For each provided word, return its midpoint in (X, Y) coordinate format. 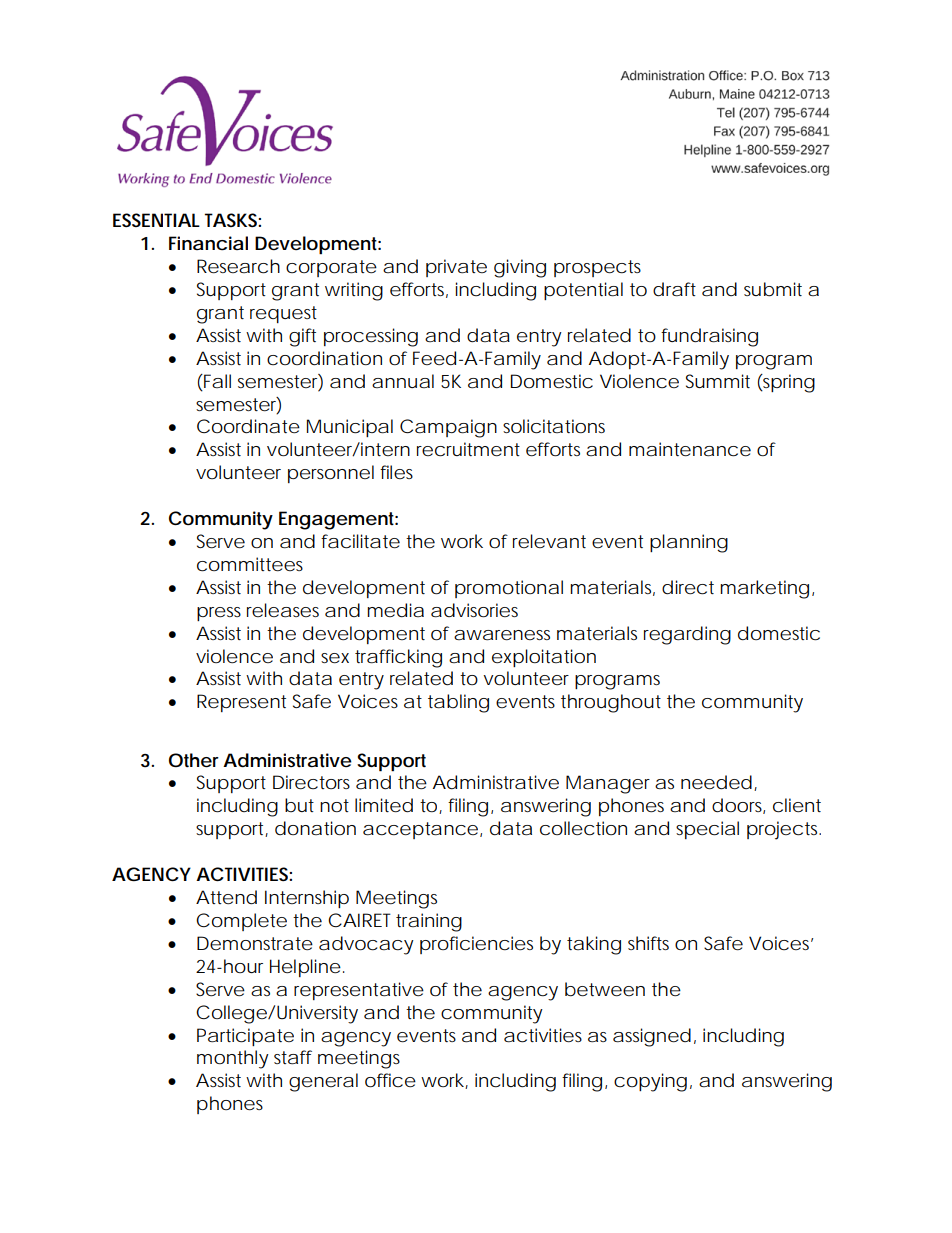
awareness (502, 635)
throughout (611, 703)
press (219, 614)
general (323, 1082)
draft (674, 289)
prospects (597, 268)
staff (293, 1057)
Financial (208, 243)
